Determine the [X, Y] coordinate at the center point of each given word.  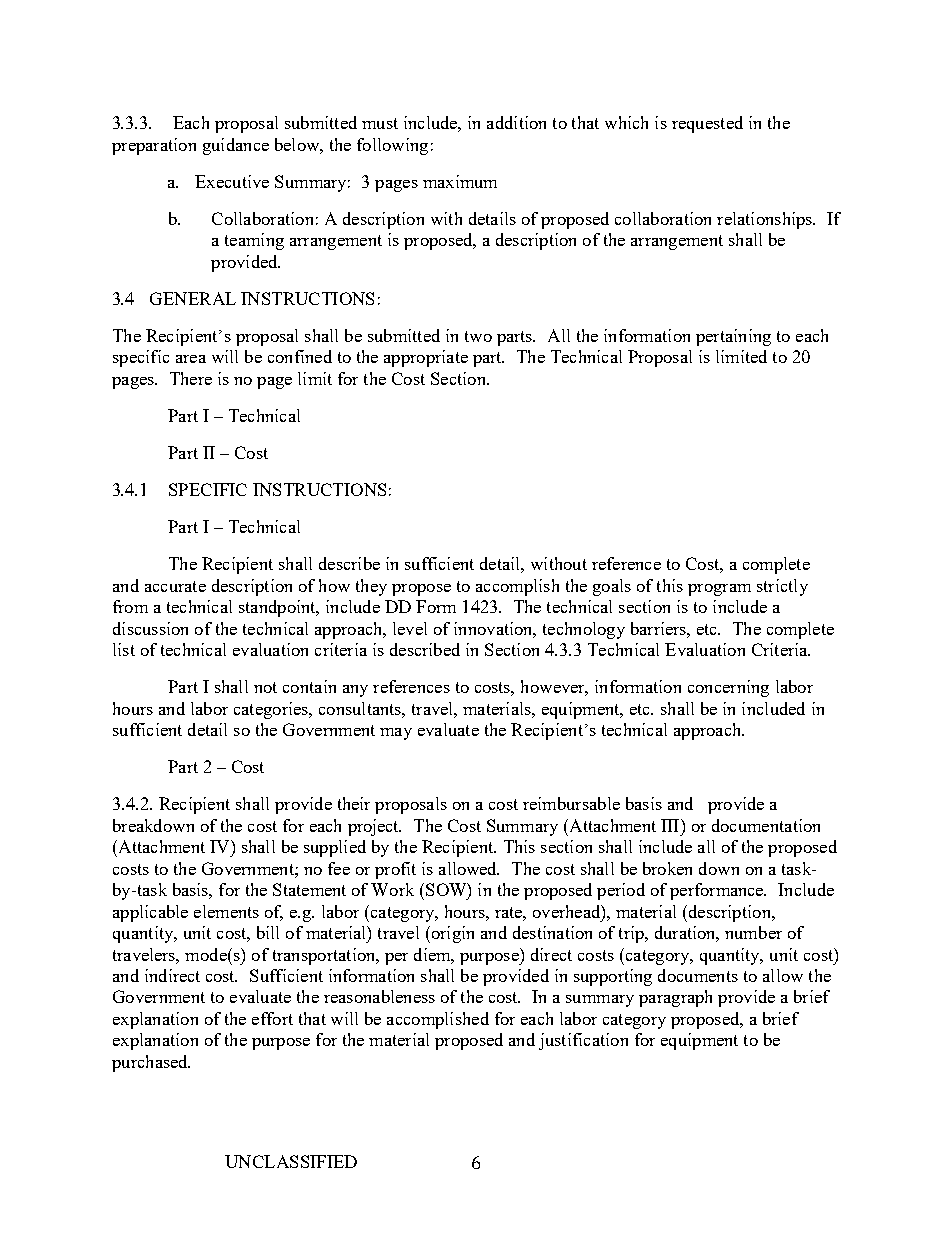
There [191, 378]
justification [583, 1041]
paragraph [675, 998]
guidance [236, 146]
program [719, 590]
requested [707, 124]
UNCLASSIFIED [291, 1161]
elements [226, 911]
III [671, 825]
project [374, 827]
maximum [460, 181]
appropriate [426, 358]
